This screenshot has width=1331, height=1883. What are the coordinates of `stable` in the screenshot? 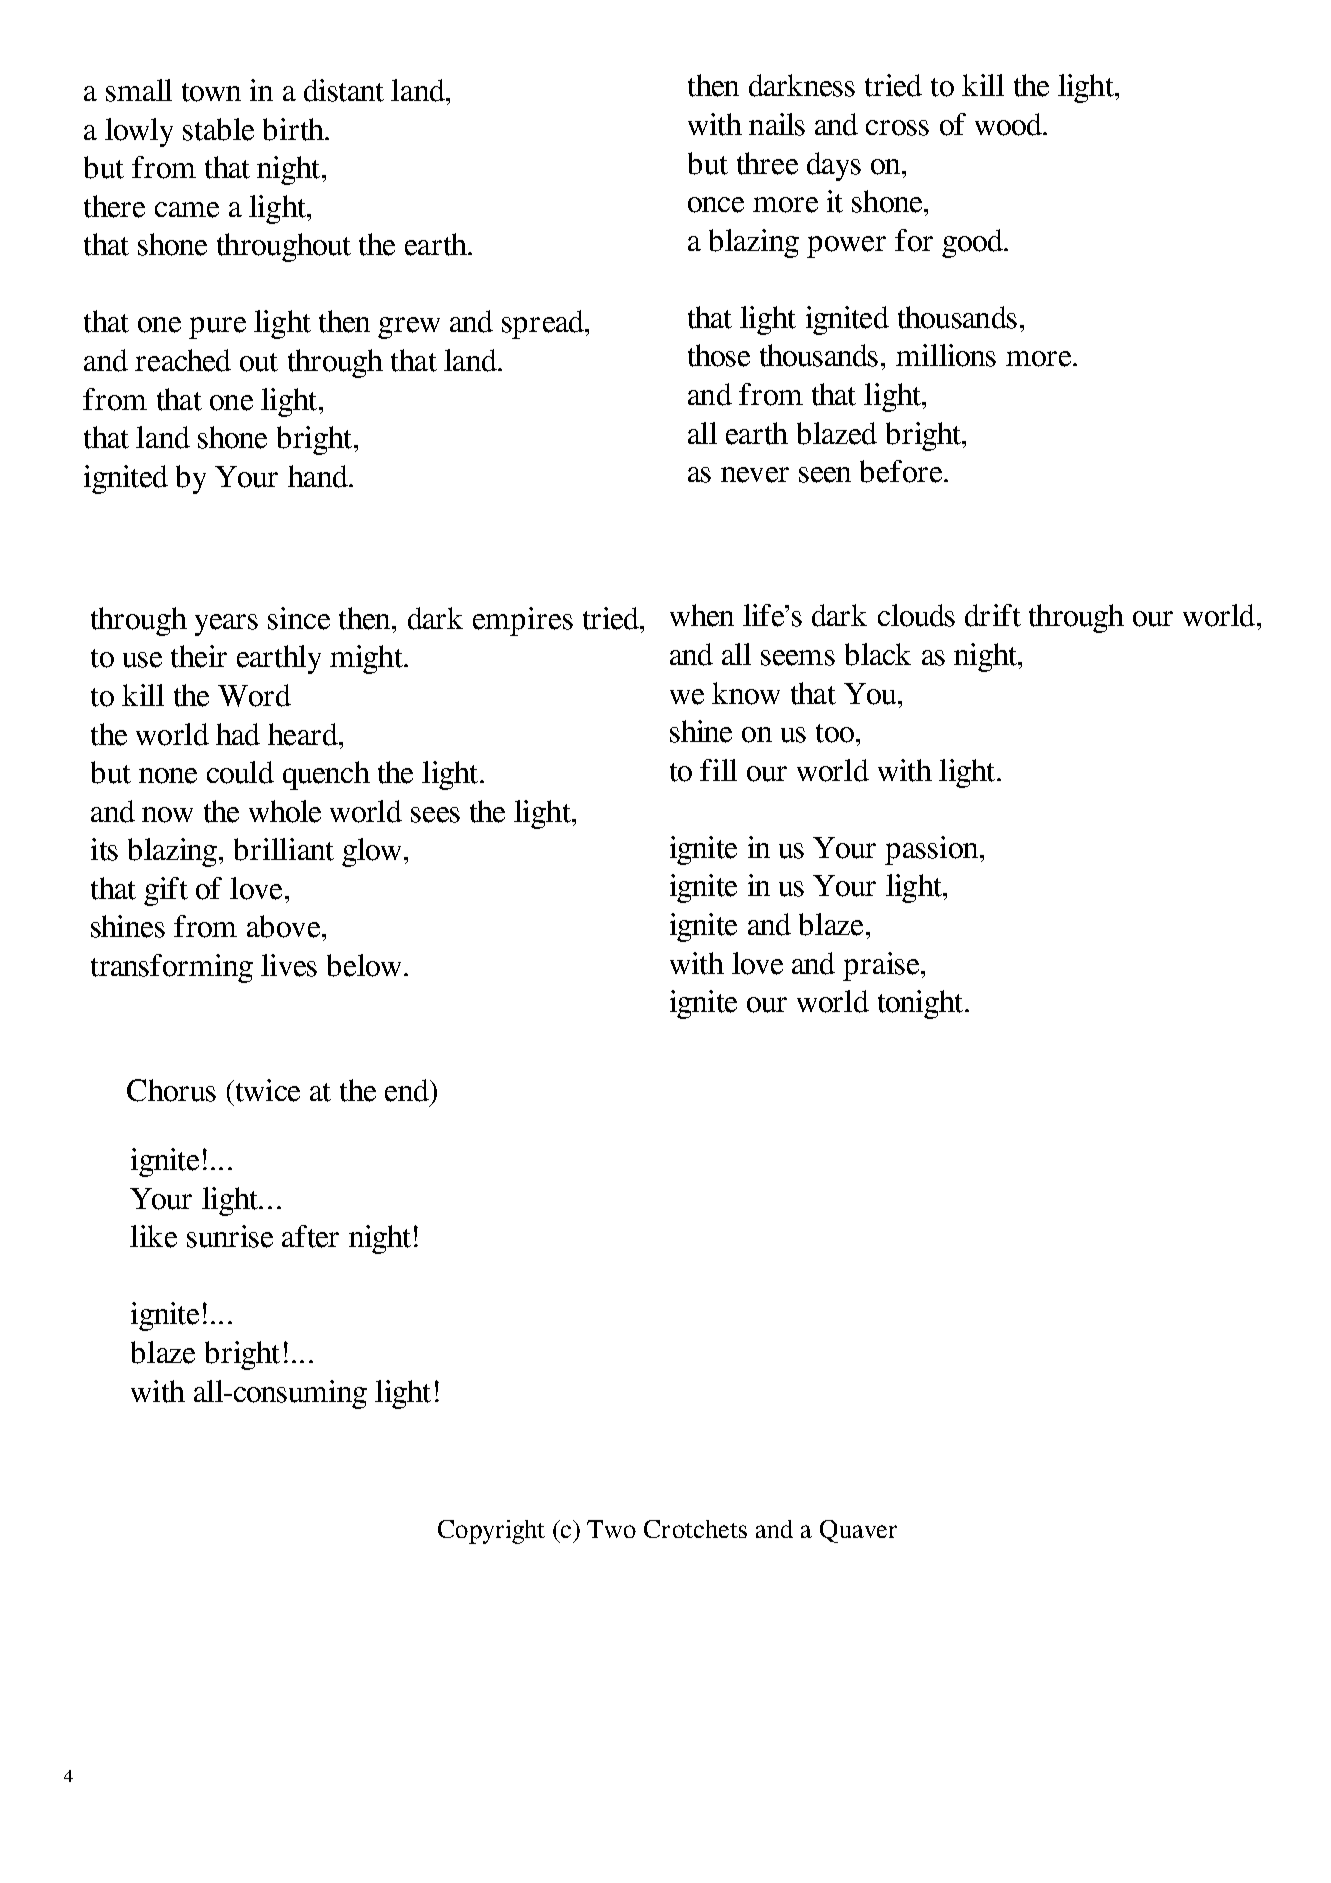 It's located at (218, 129).
